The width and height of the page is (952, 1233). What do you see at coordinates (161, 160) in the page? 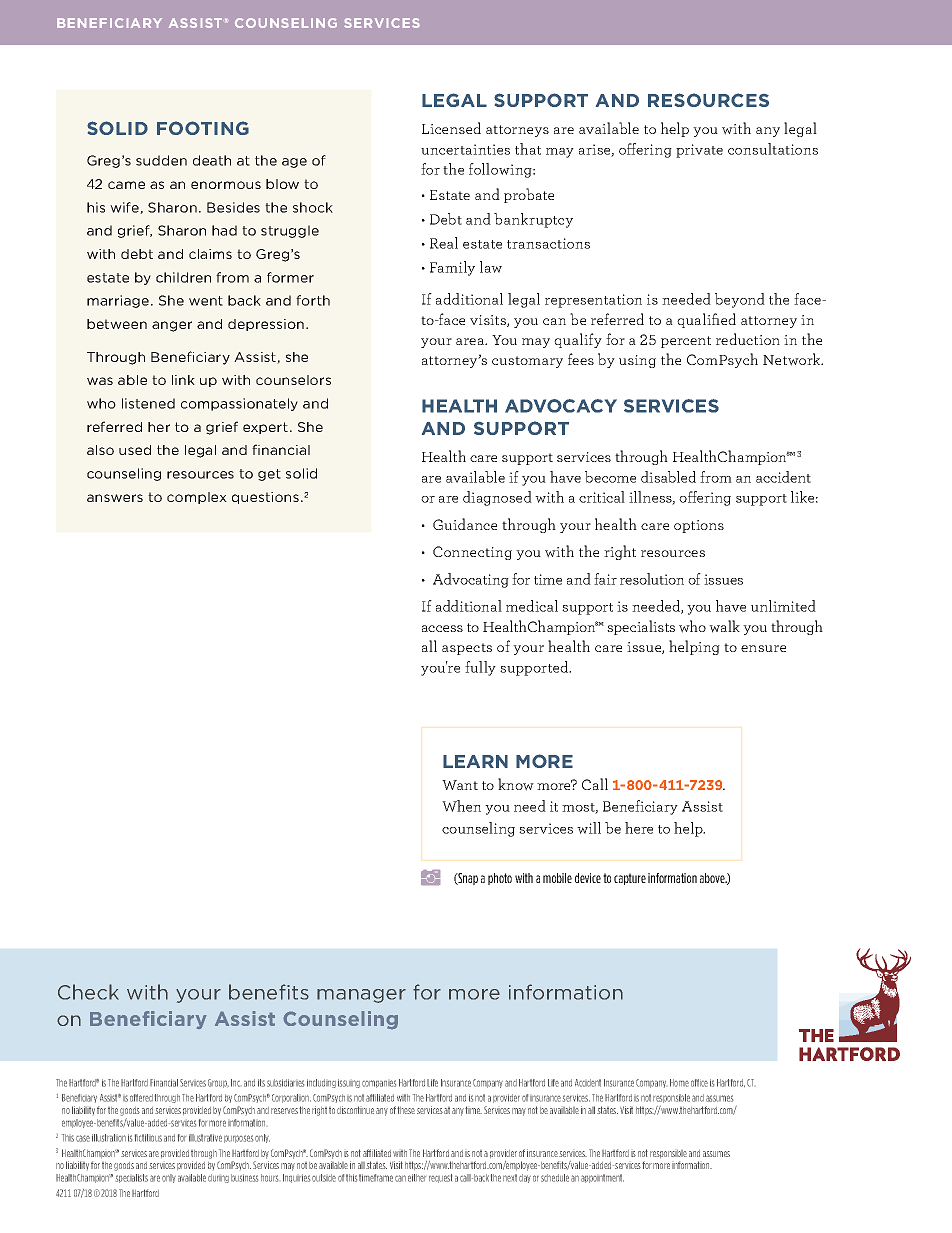
I see `sudden` at bounding box center [161, 160].
